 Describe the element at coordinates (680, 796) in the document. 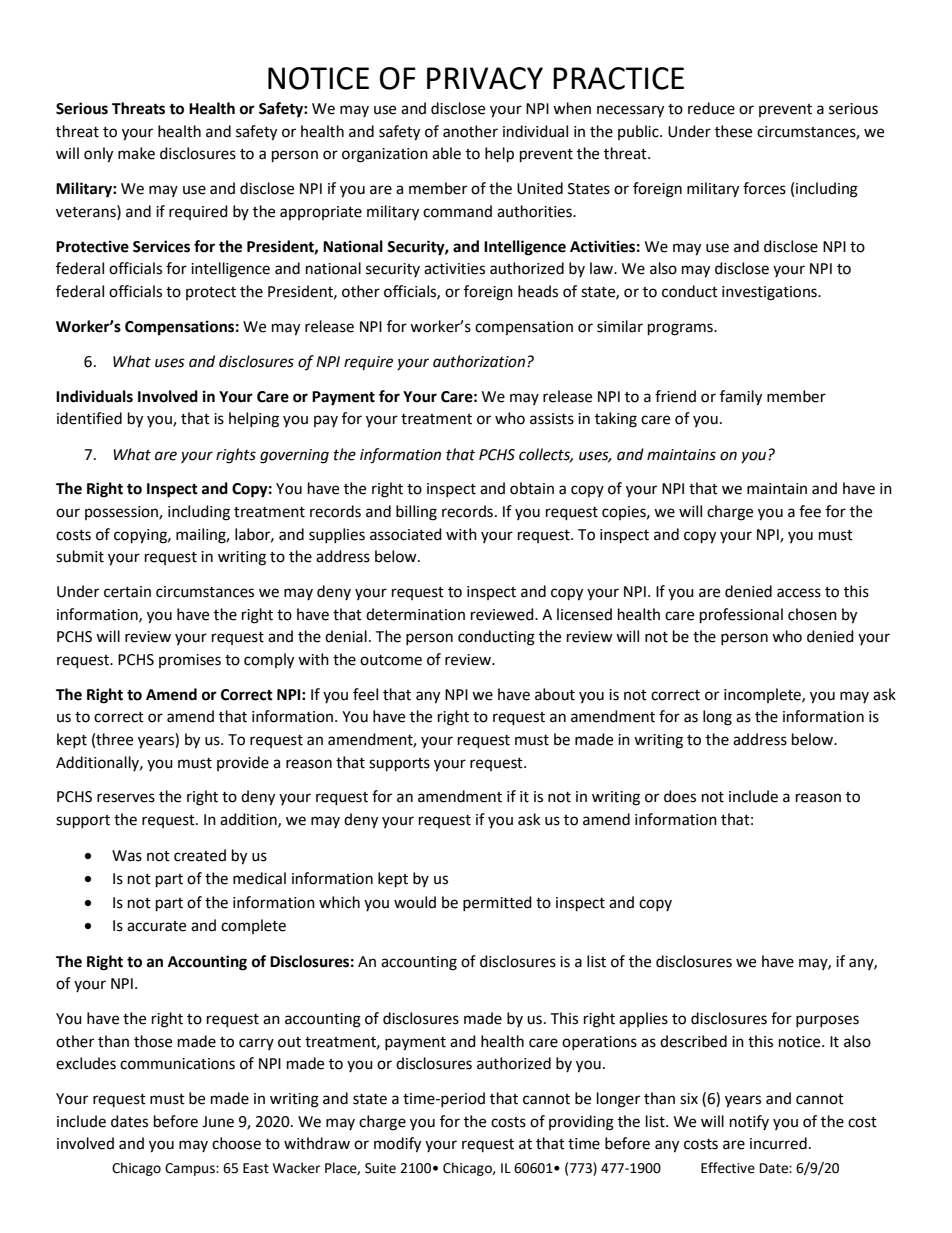

I see `does` at that location.
